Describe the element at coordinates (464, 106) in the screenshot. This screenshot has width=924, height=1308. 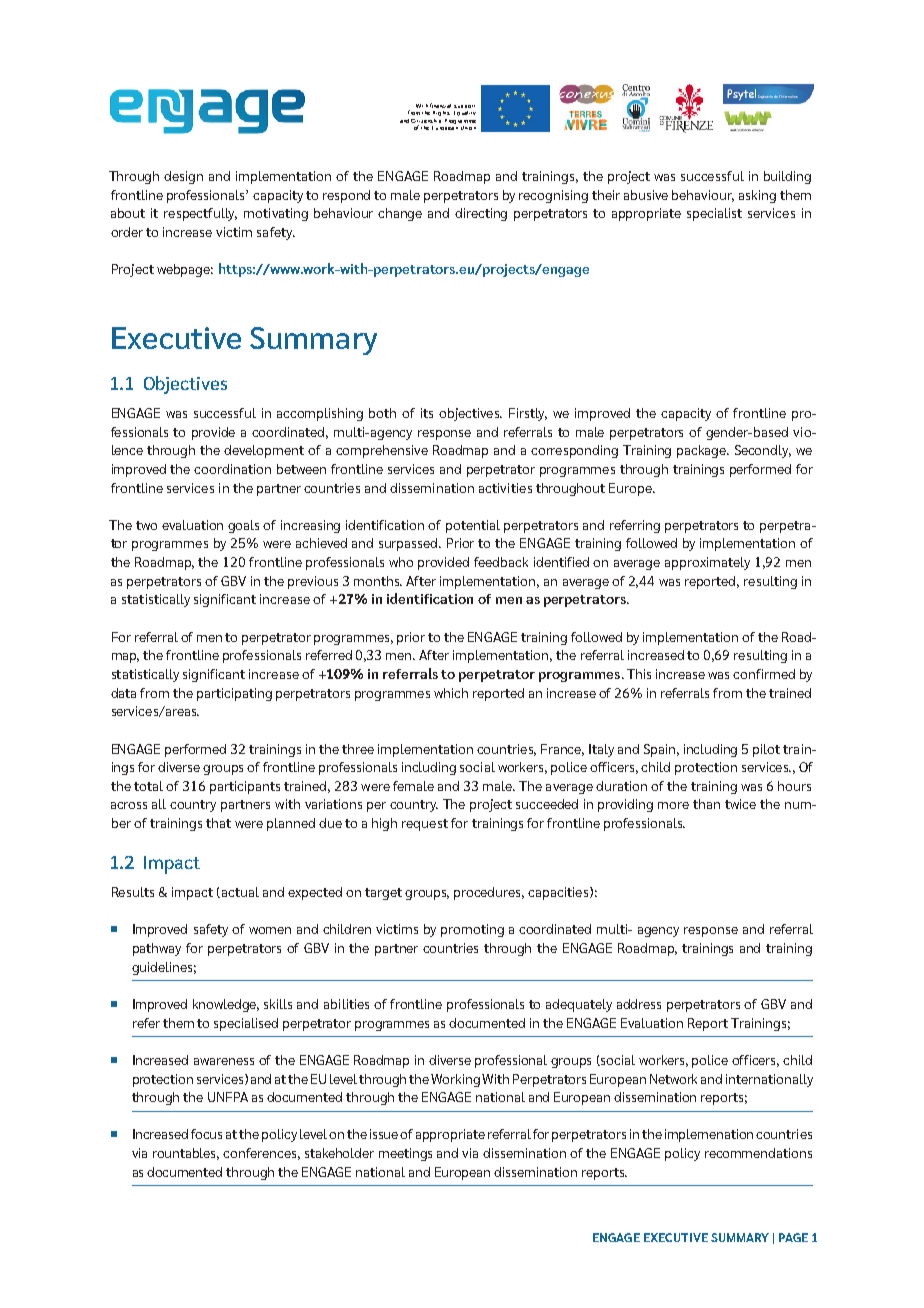
I see `support` at that location.
